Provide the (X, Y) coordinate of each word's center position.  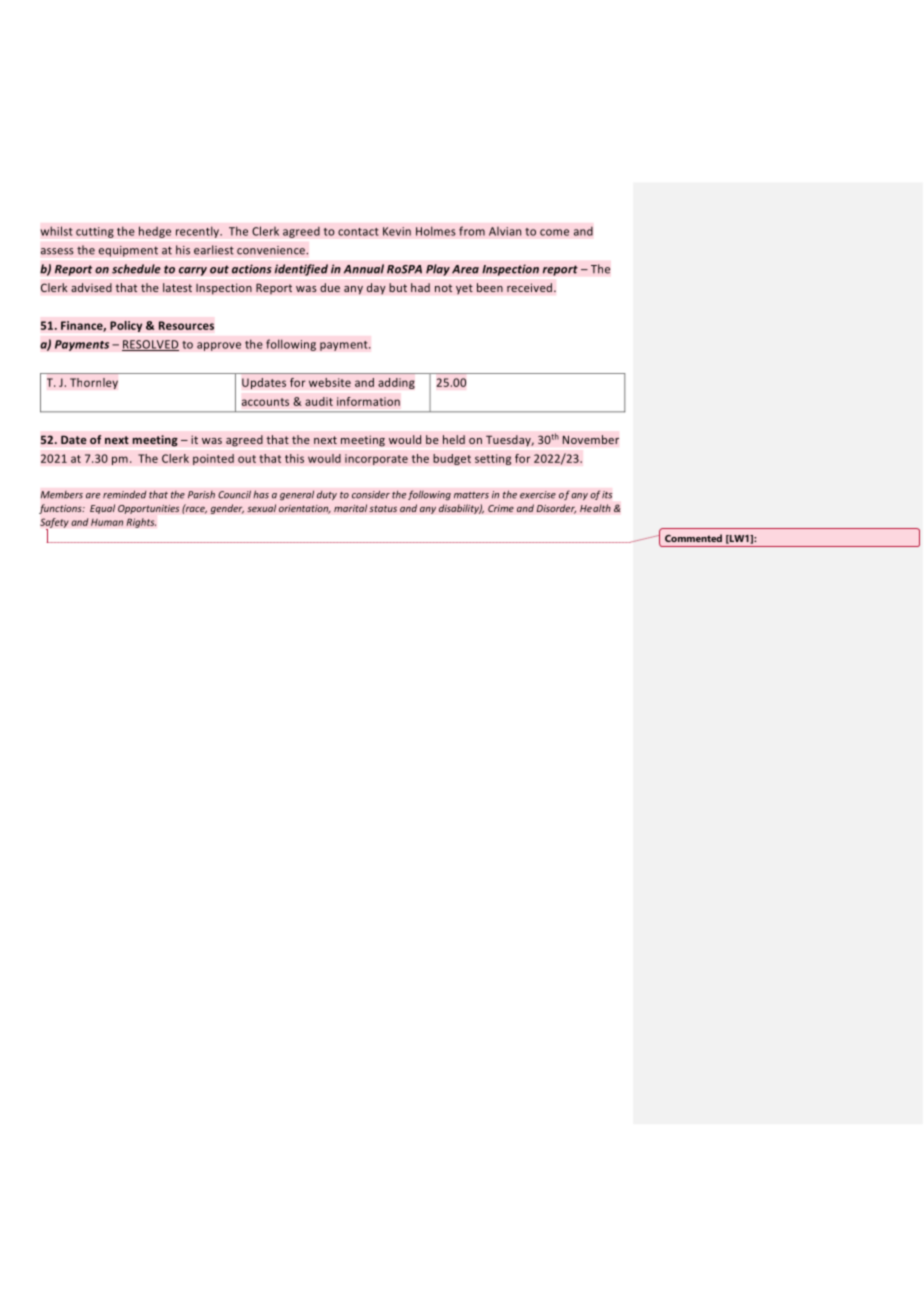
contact (358, 232)
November (590, 439)
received (531, 287)
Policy (126, 326)
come (554, 232)
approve (219, 346)
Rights (141, 523)
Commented (693, 538)
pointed (213, 459)
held (454, 439)
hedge (155, 232)
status (383, 508)
